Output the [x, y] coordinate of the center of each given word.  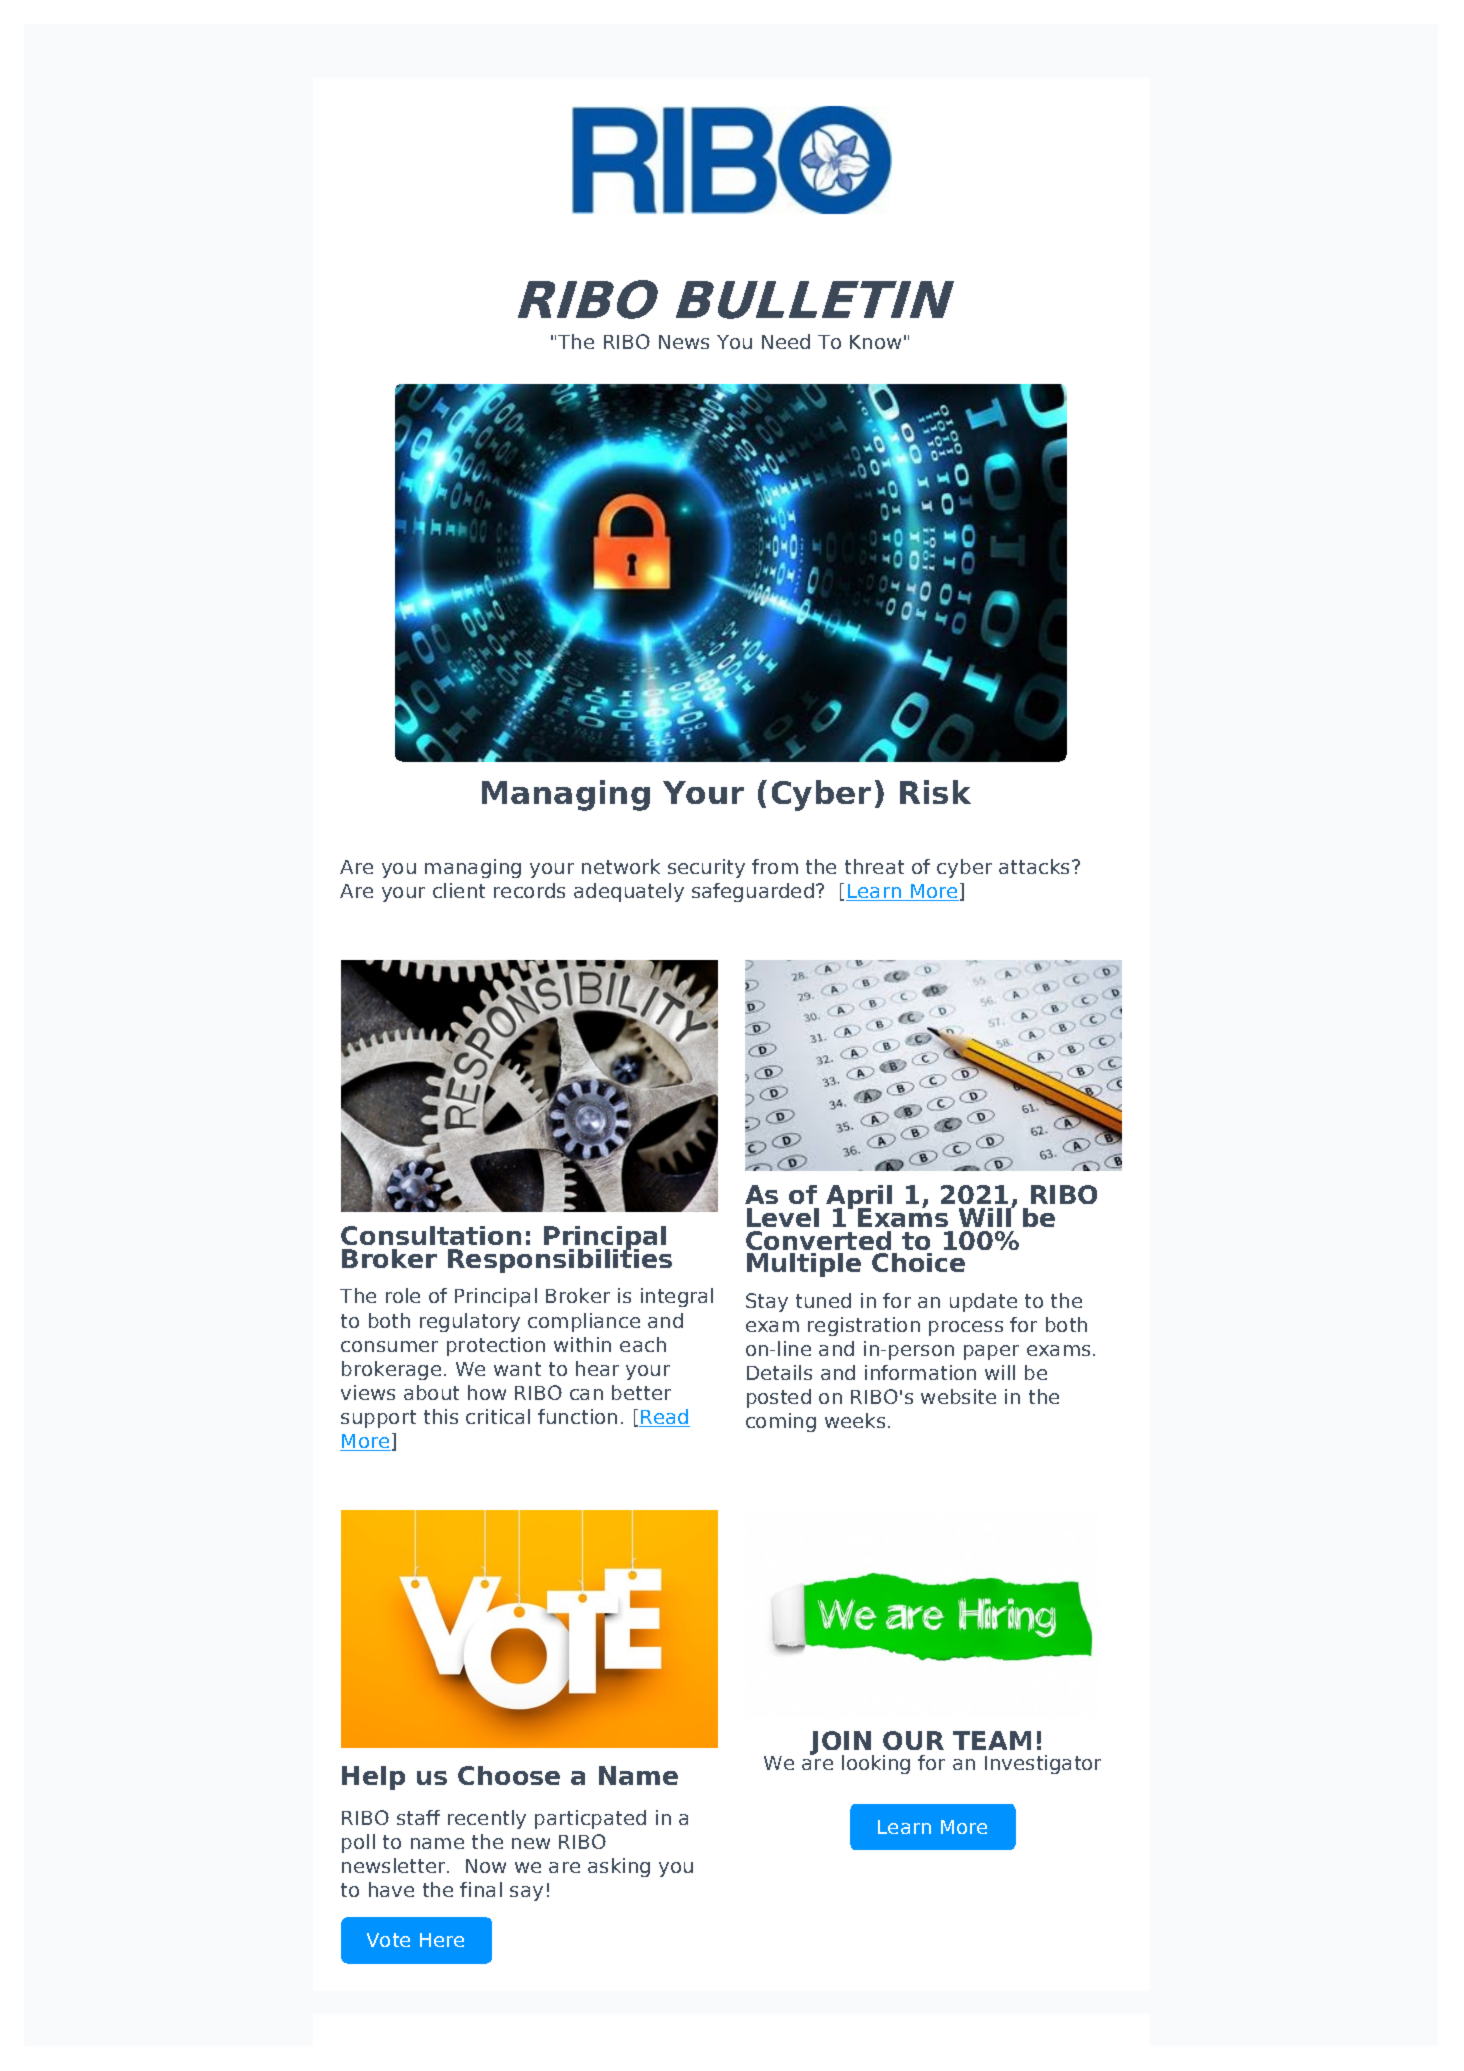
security [706, 868]
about [431, 1392]
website [958, 1396]
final [481, 1889]
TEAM [992, 1740]
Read [664, 1418]
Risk [935, 792]
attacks [1036, 866]
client [459, 890]
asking [619, 1867]
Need [786, 341]
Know [875, 342]
